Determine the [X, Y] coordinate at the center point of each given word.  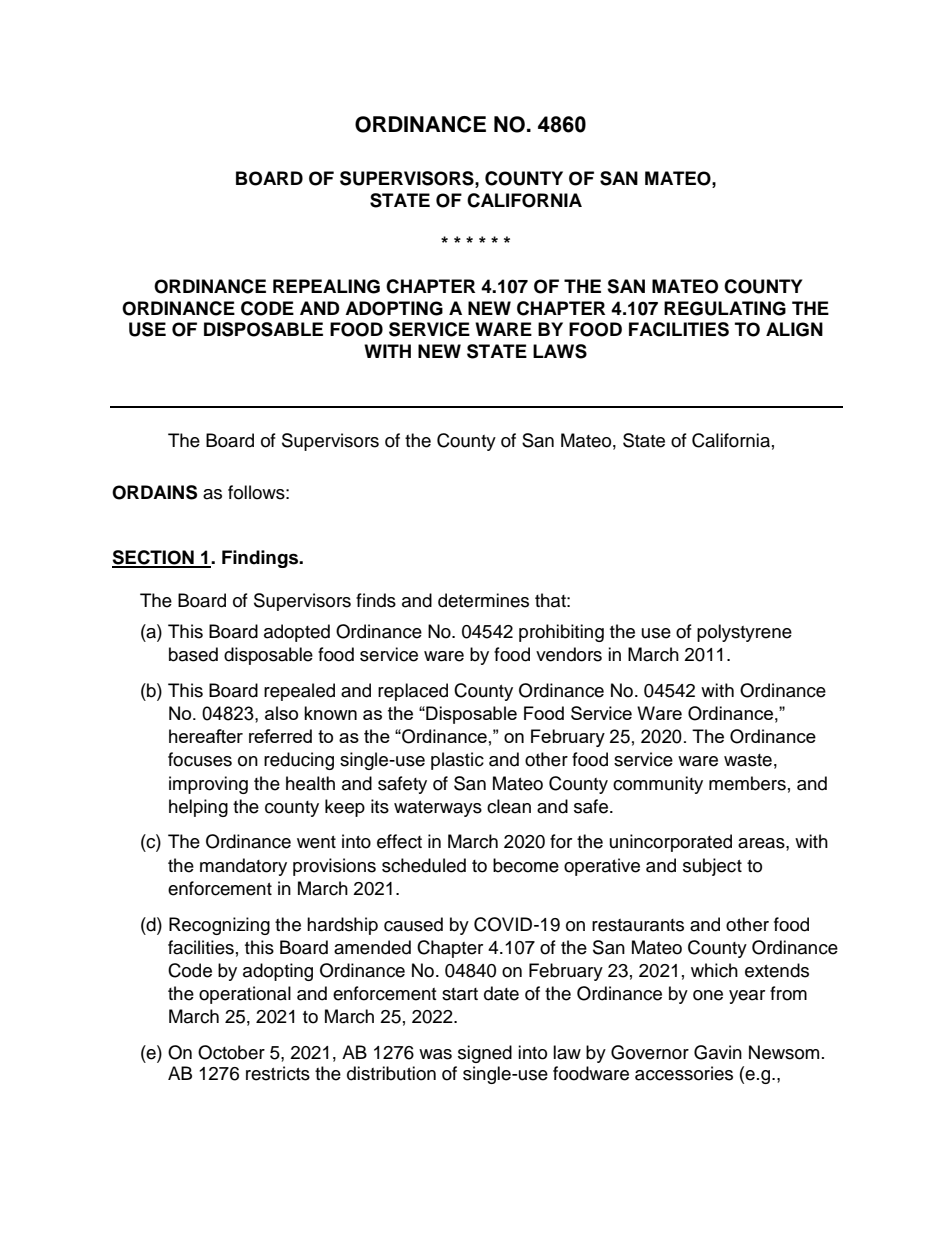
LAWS [560, 351]
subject [712, 867]
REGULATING [725, 308]
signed [485, 1054]
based [193, 654]
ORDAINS [154, 492]
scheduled [424, 865]
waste [748, 760]
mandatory [243, 867]
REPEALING [326, 286]
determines [483, 600]
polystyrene [744, 633]
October [231, 1052]
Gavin [718, 1052]
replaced [413, 692]
